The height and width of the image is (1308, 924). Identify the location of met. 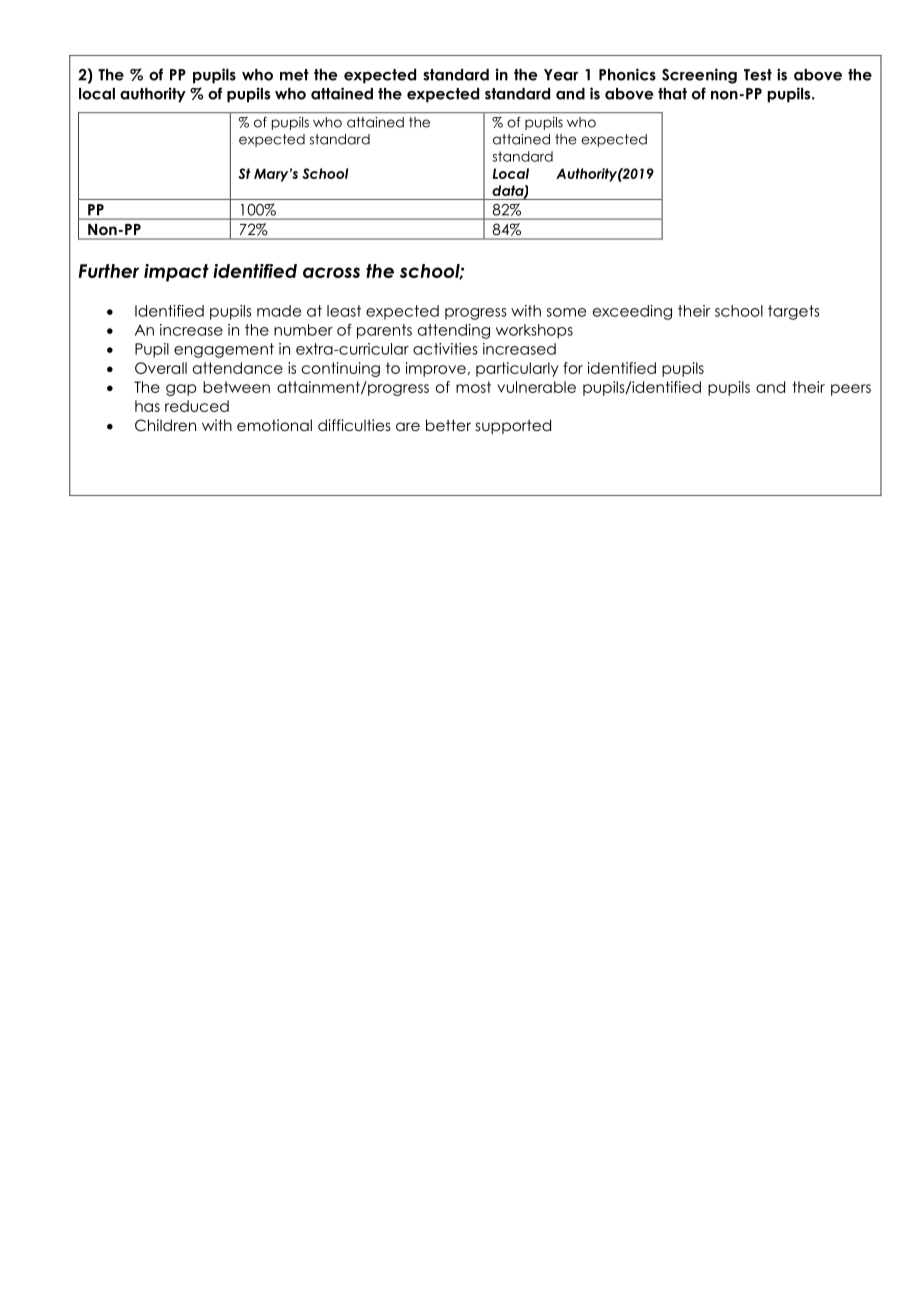
(294, 75).
